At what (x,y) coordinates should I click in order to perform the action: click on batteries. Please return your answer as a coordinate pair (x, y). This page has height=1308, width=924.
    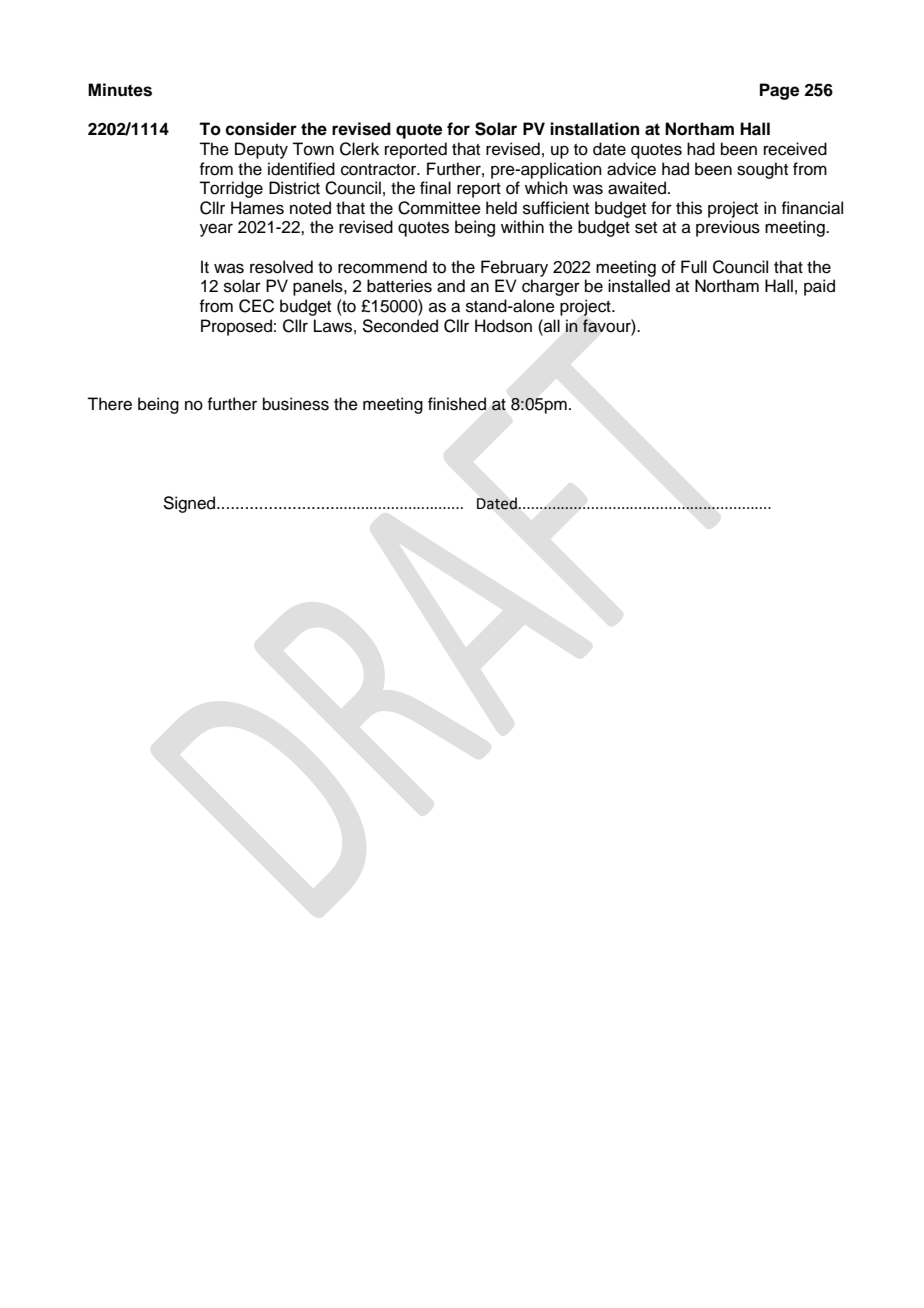
    Looking at the image, I should click on (399, 286).
